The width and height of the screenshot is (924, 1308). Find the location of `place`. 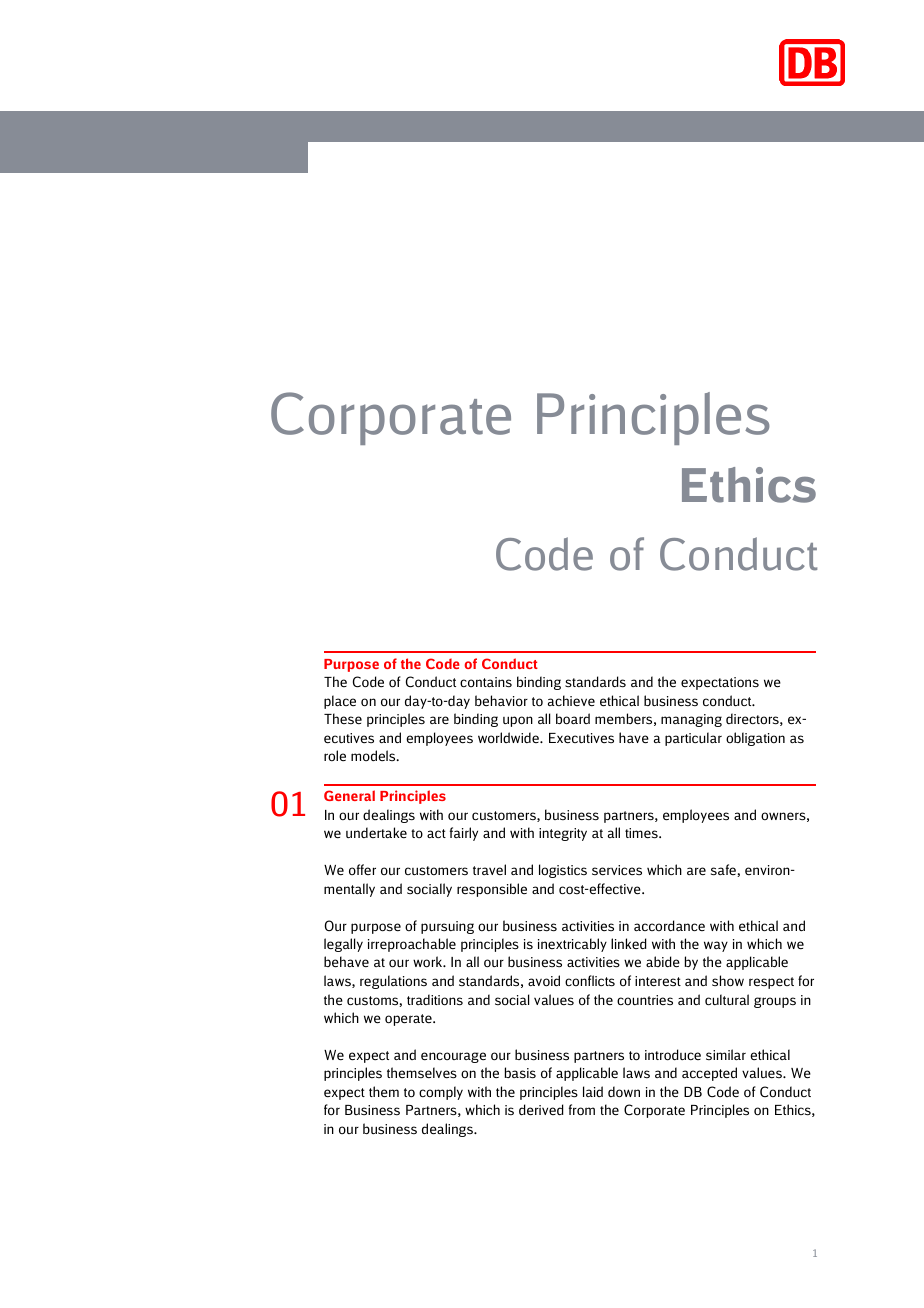

place is located at coordinates (340, 702).
